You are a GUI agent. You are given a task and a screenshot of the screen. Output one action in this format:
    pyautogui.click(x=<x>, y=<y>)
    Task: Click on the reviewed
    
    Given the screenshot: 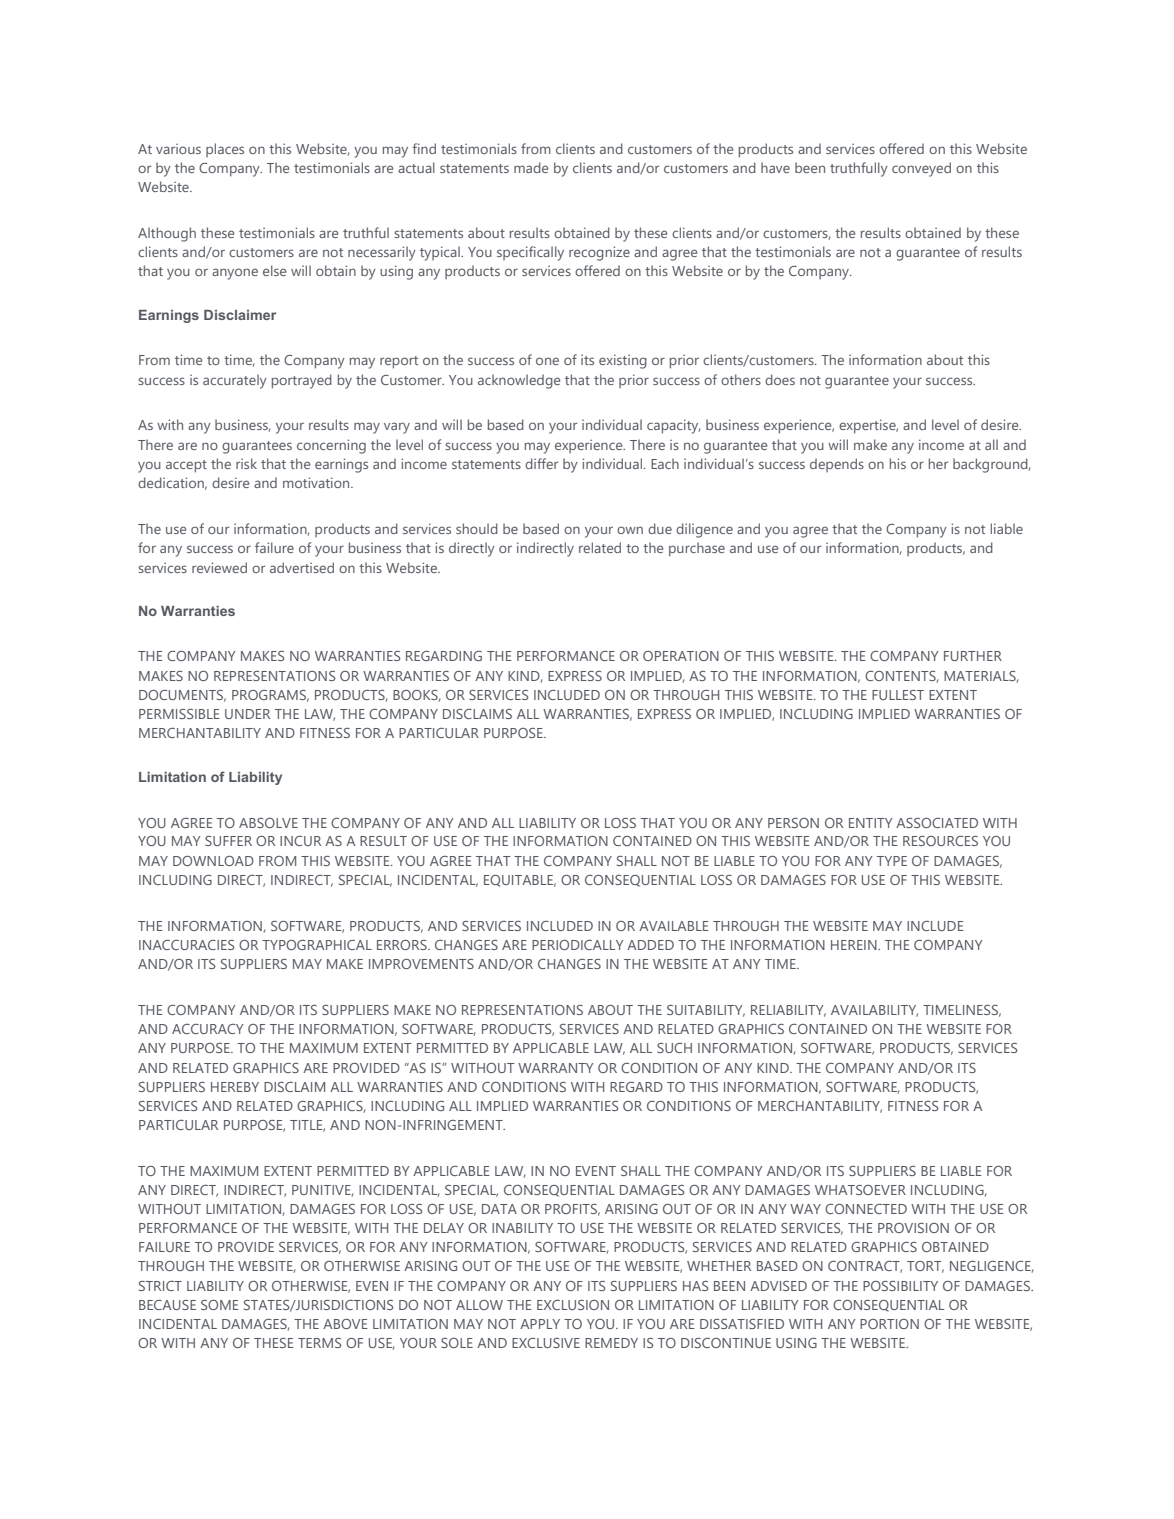 What is the action you would take?
    pyautogui.click(x=219, y=567)
